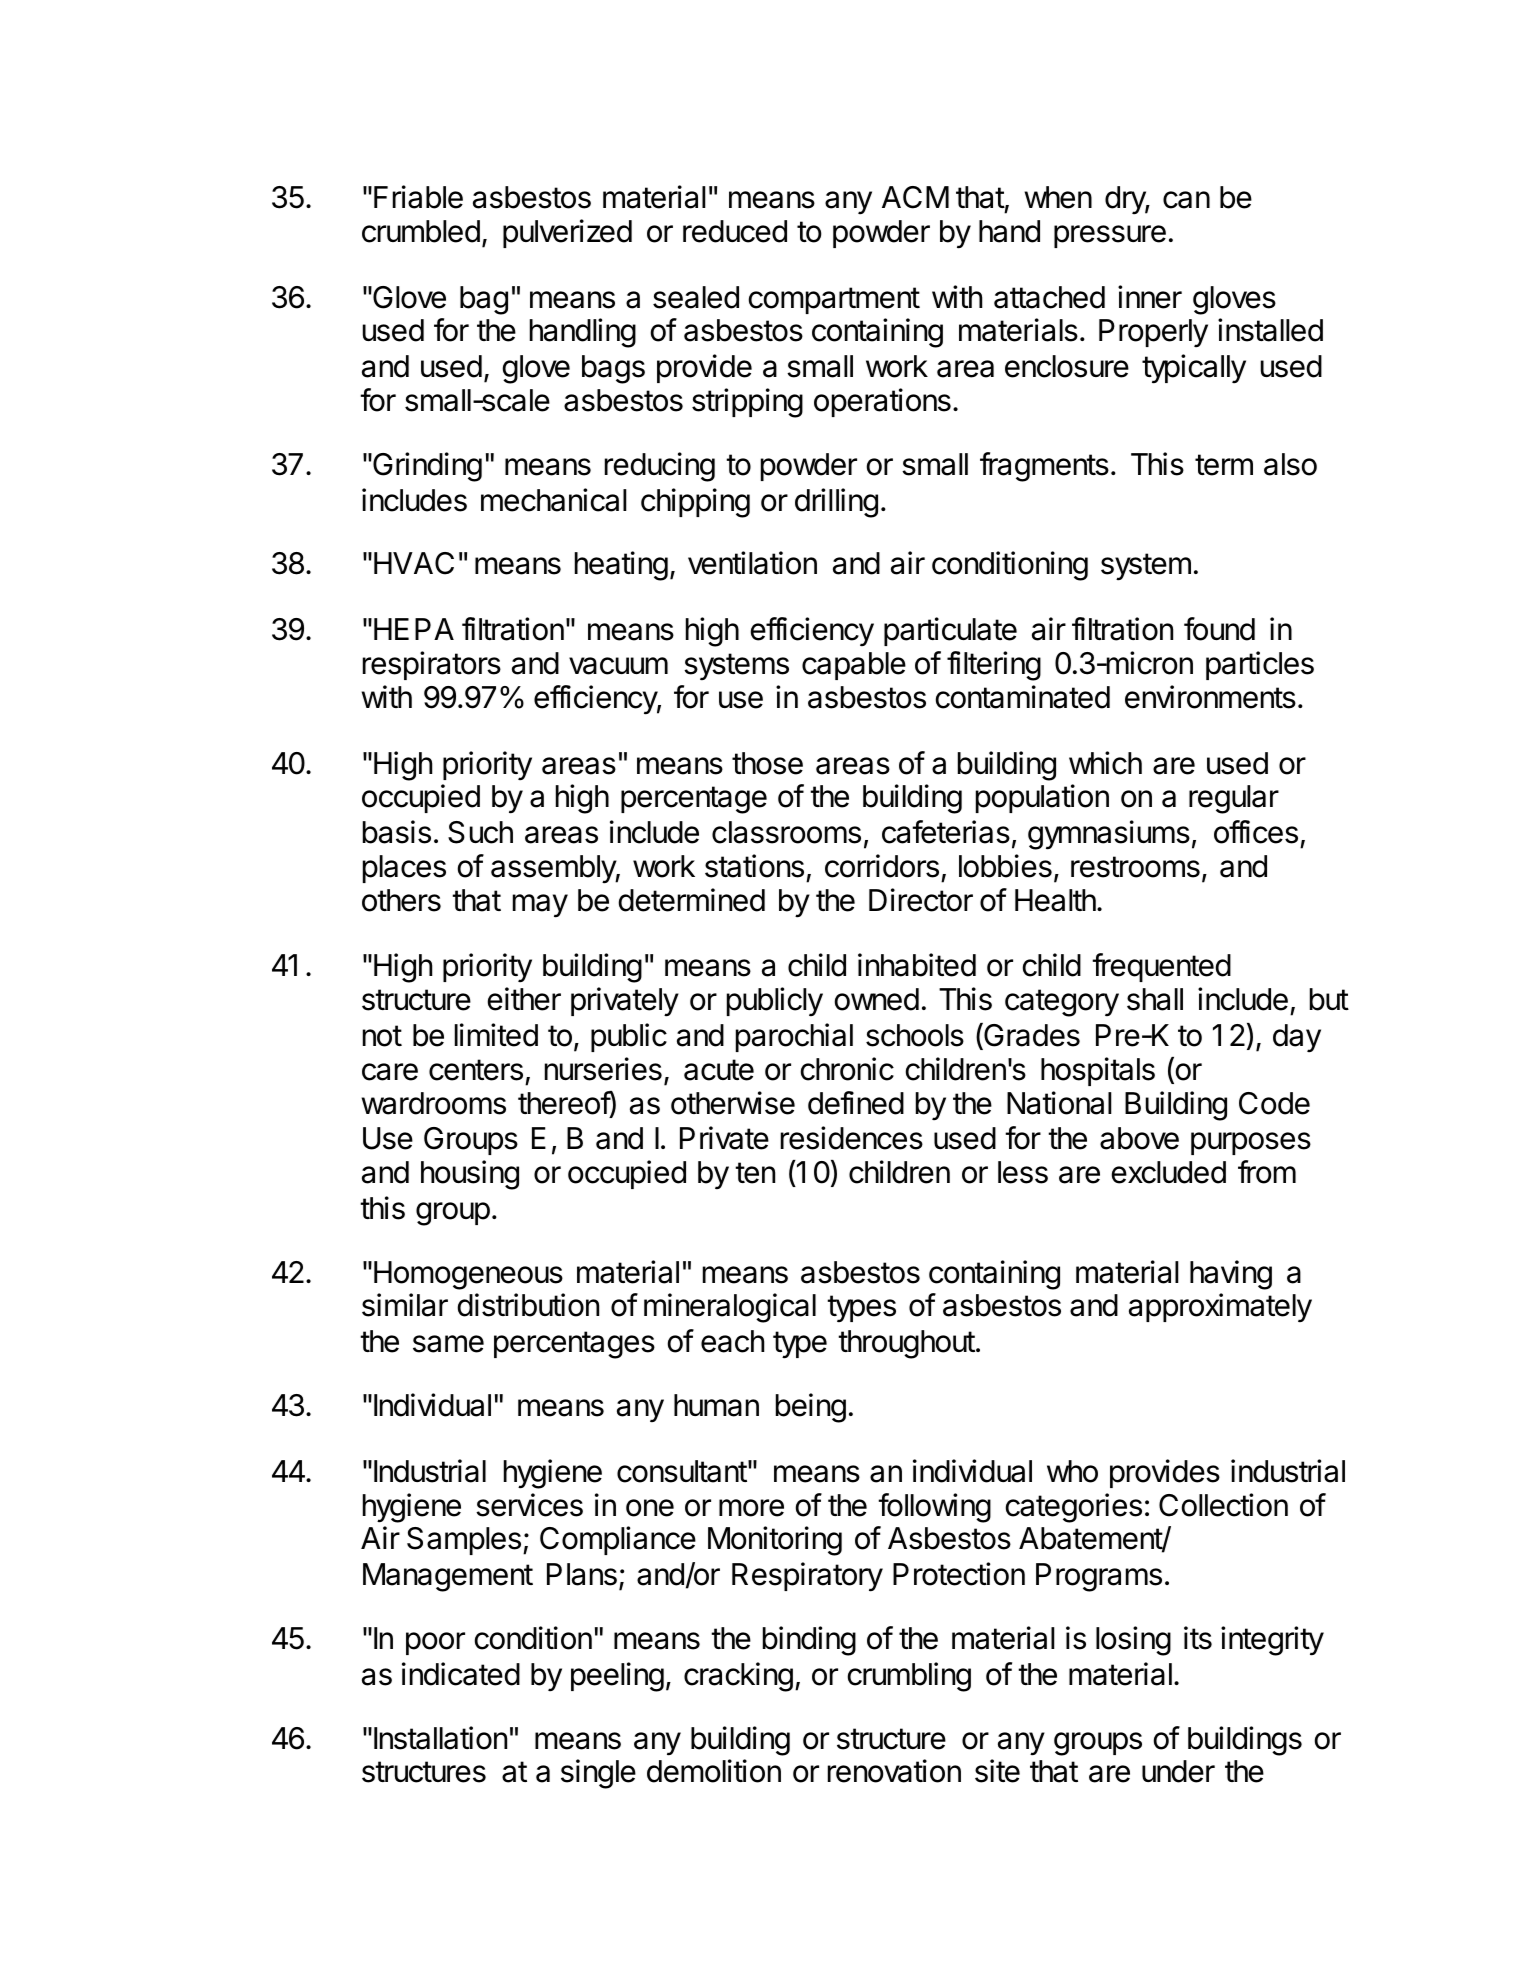 This screenshot has width=1531, height=1982. What do you see at coordinates (1231, 1275) in the screenshot?
I see `having` at bounding box center [1231, 1275].
